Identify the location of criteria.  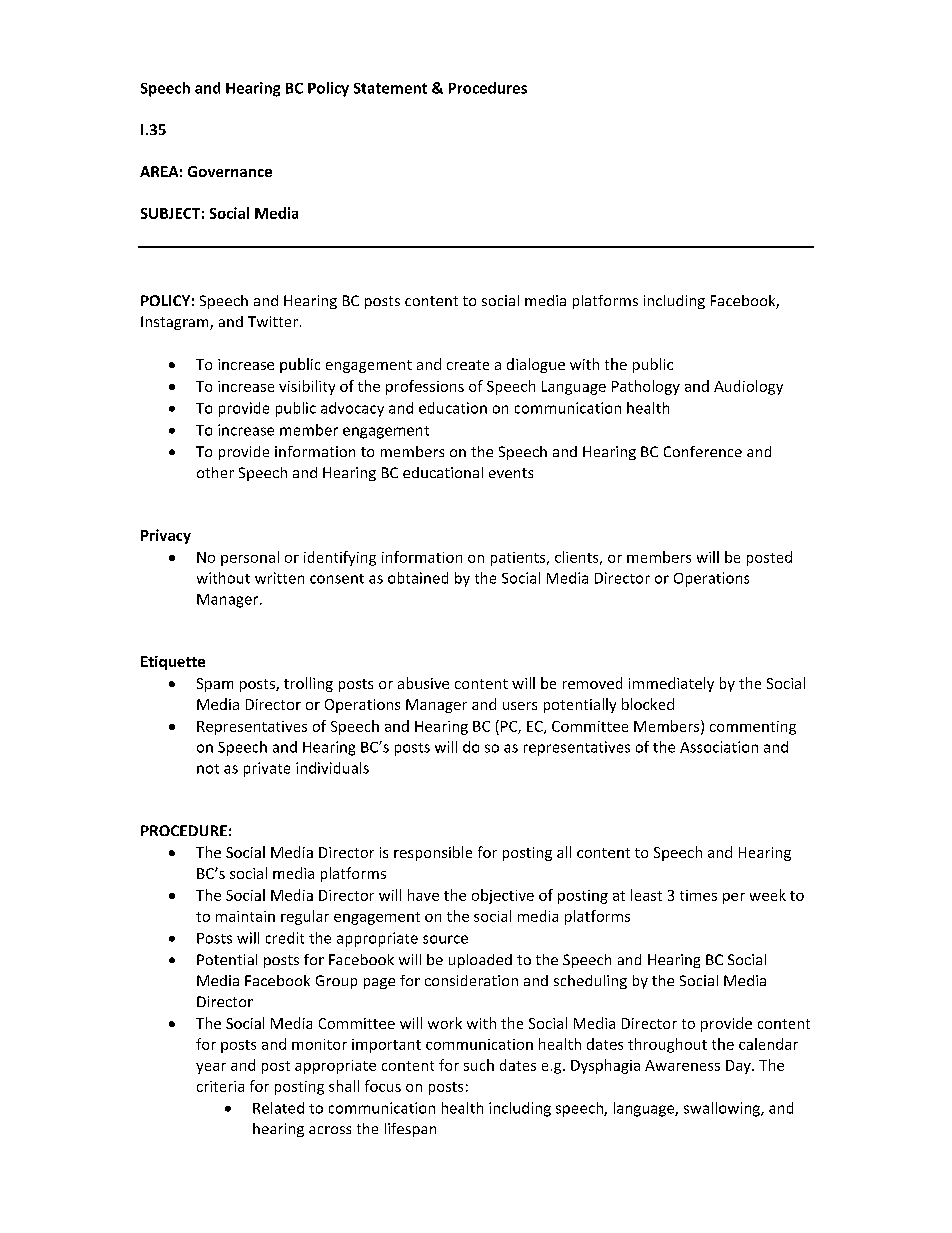
(220, 1086).
